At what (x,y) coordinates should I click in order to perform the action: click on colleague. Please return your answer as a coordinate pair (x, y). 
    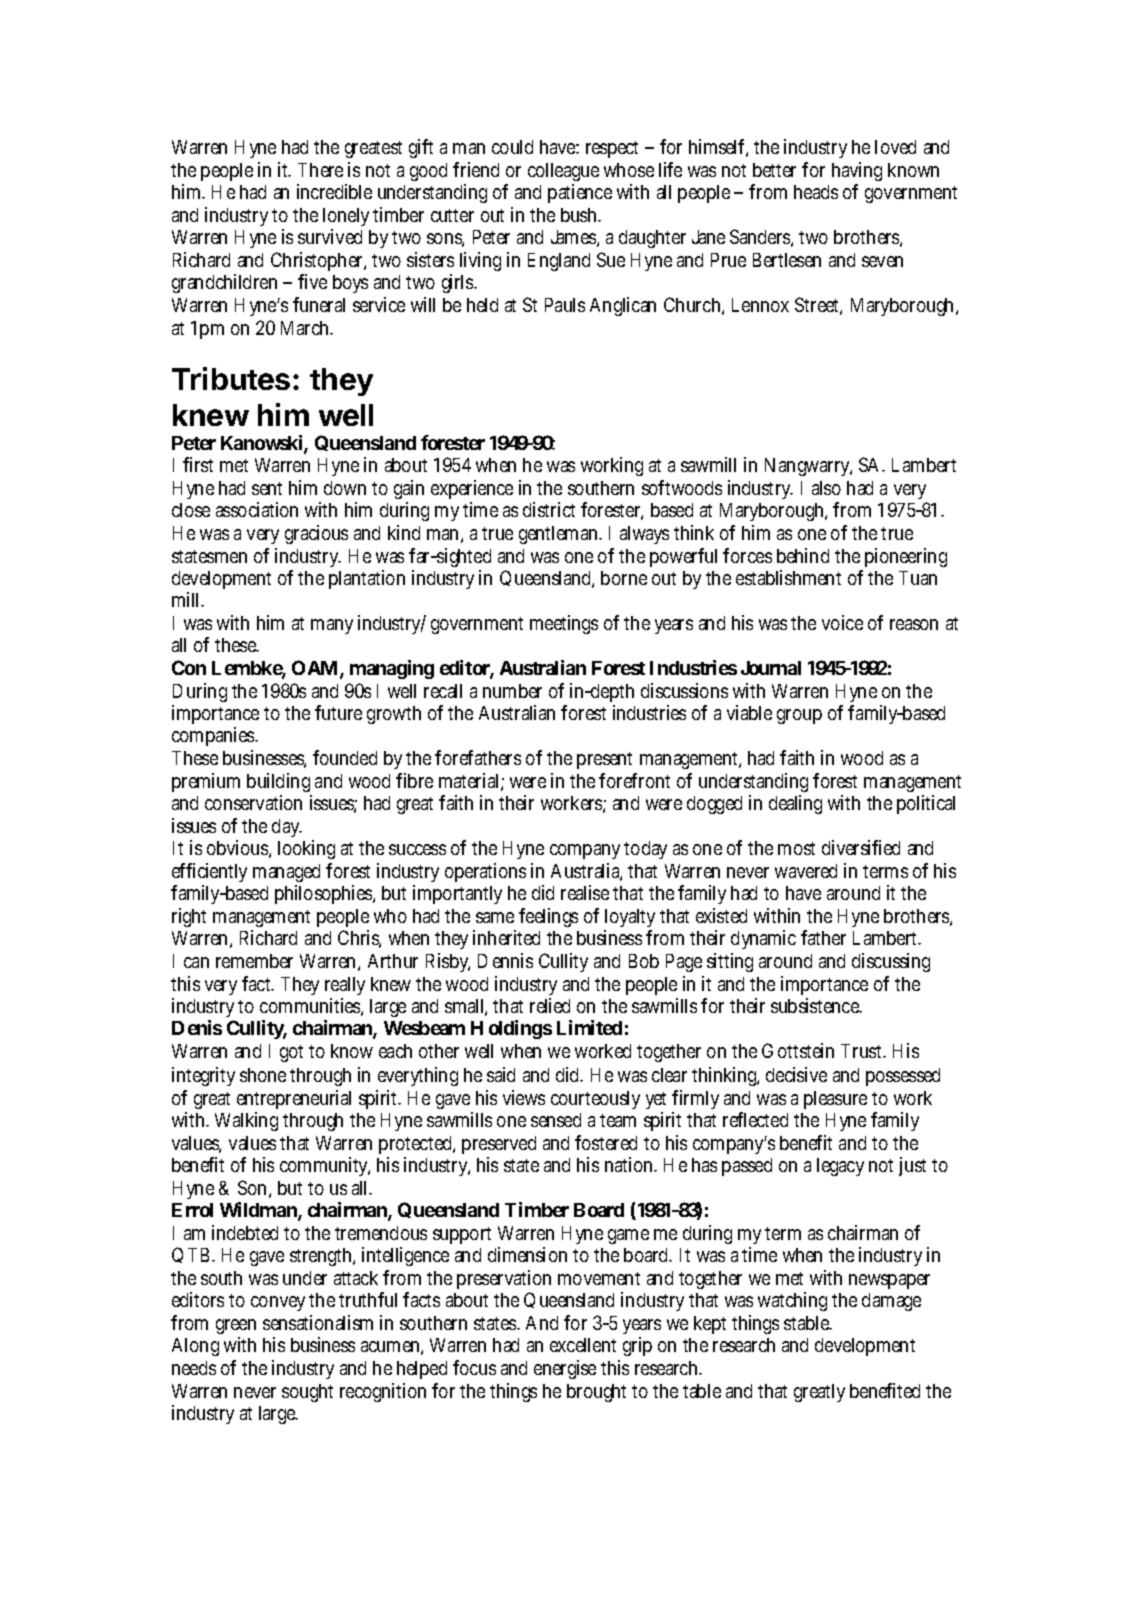
    Looking at the image, I should click on (563, 172).
